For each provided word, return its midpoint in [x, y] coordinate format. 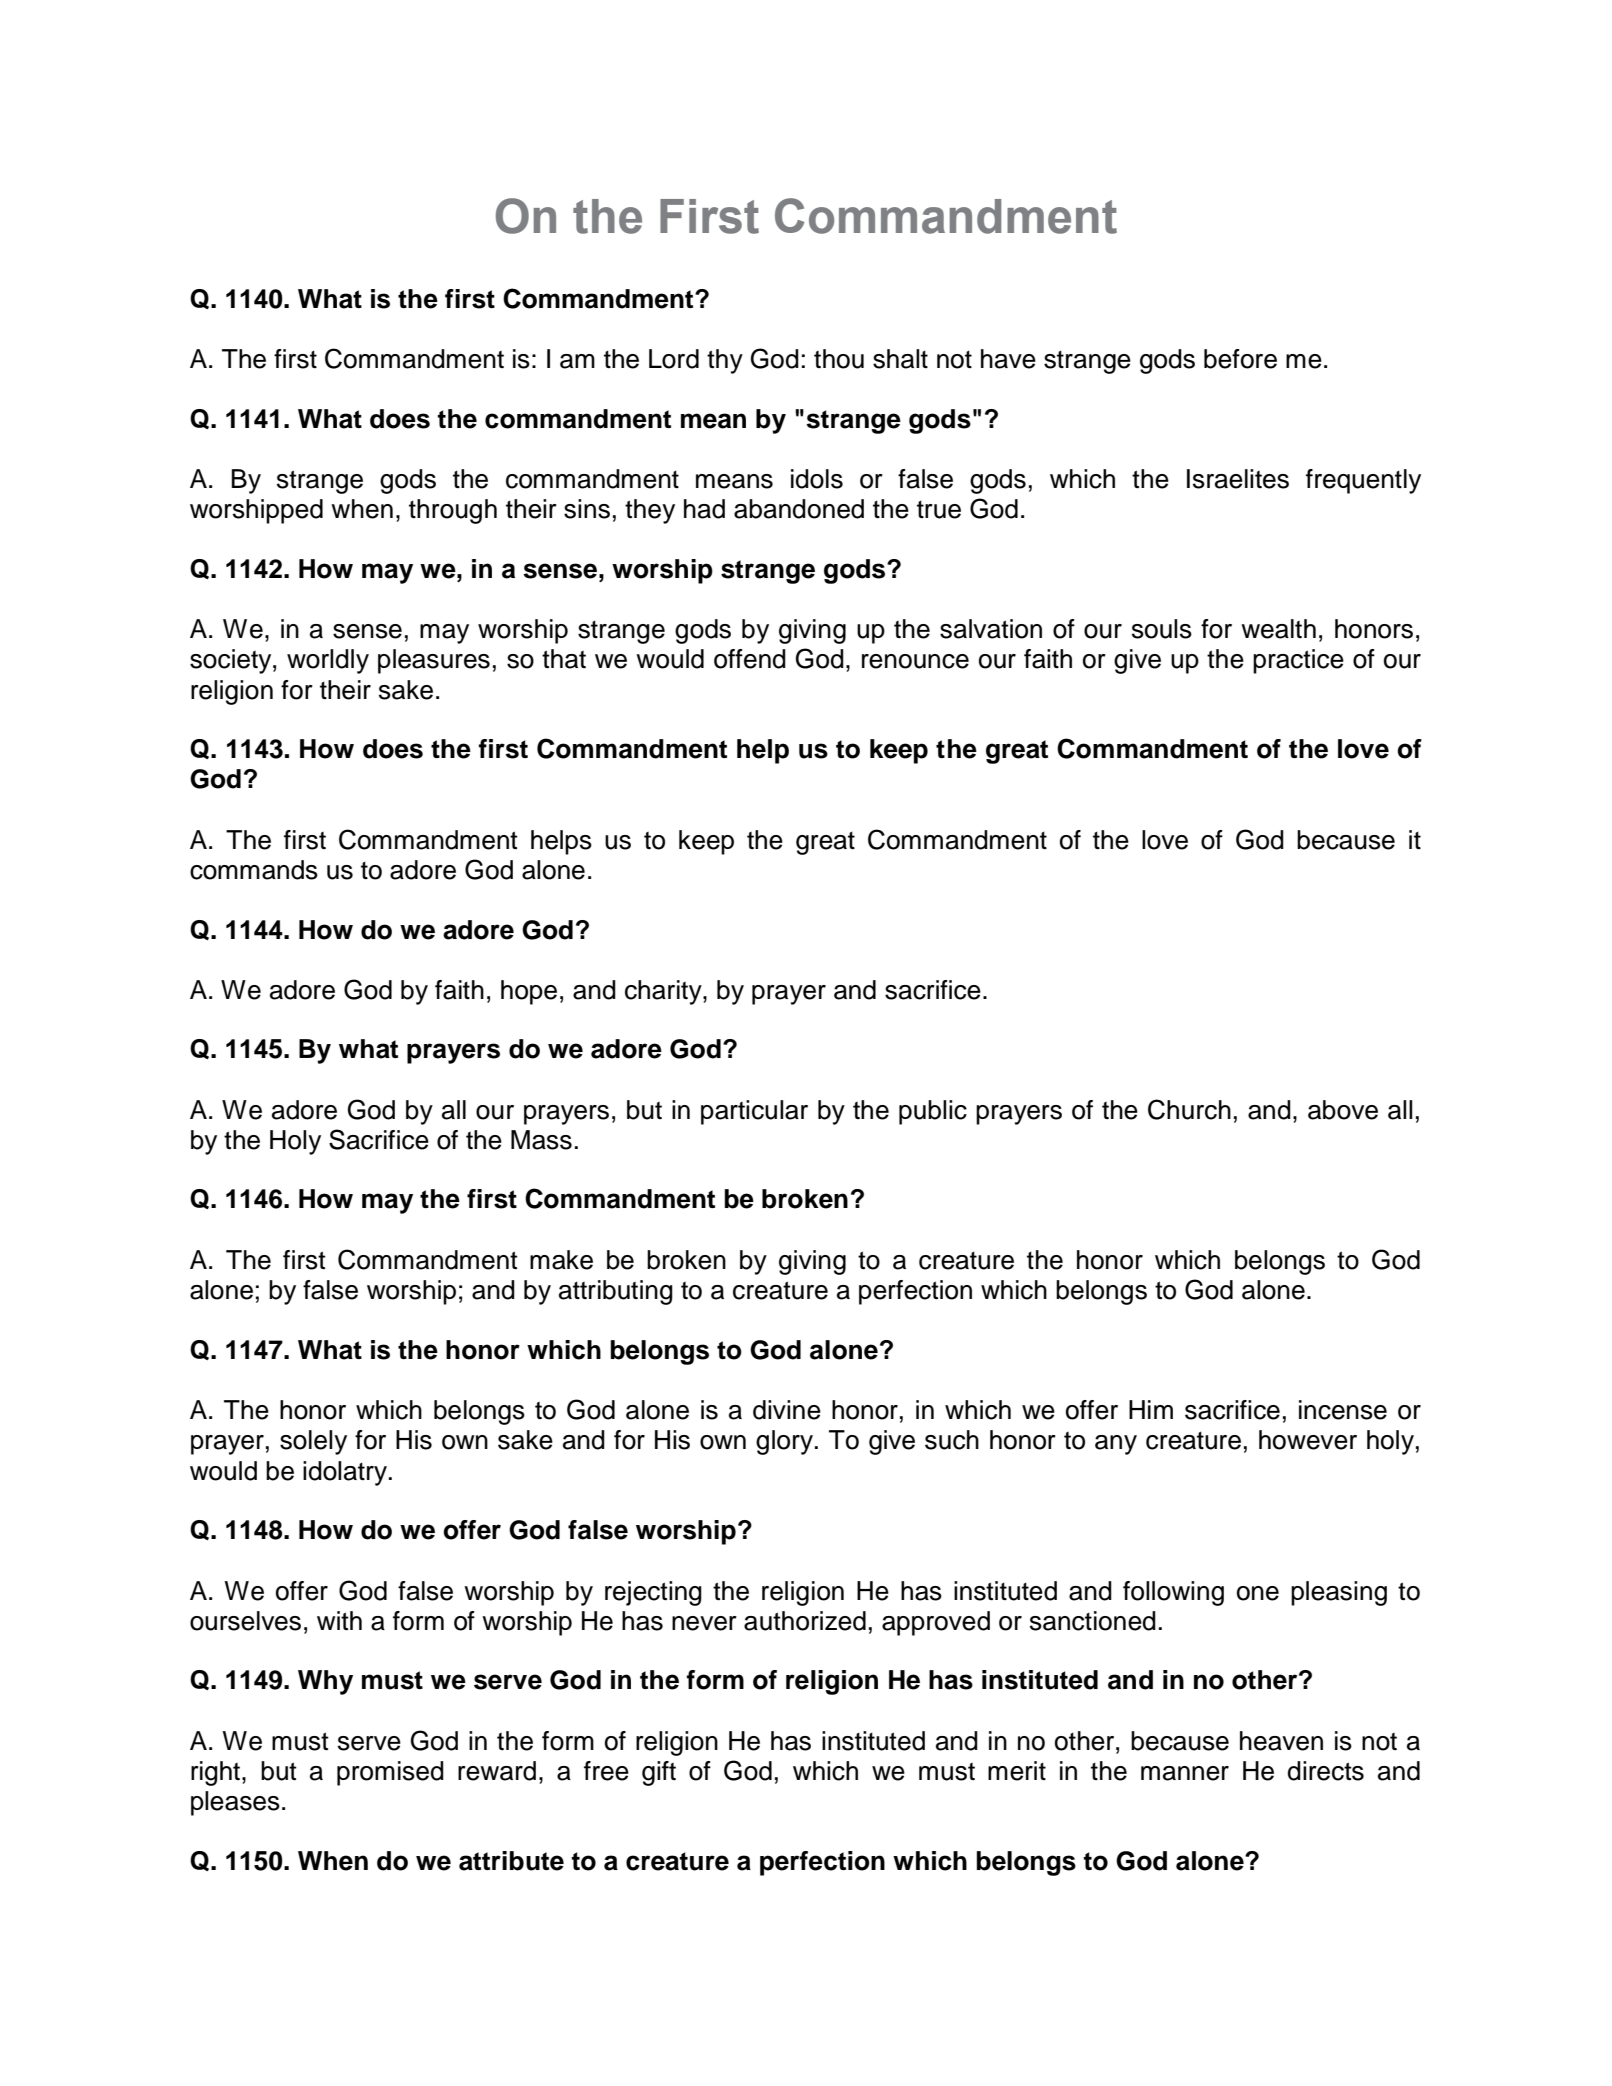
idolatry [345, 1473]
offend [750, 659]
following [1173, 1593]
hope [529, 992]
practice [1298, 661]
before [1240, 359]
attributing [616, 1292]
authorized [805, 1621]
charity [664, 992]
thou [839, 359]
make [561, 1260]
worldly [328, 661]
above [1343, 1110]
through [453, 511]
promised [390, 1773]
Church [1189, 1109]
